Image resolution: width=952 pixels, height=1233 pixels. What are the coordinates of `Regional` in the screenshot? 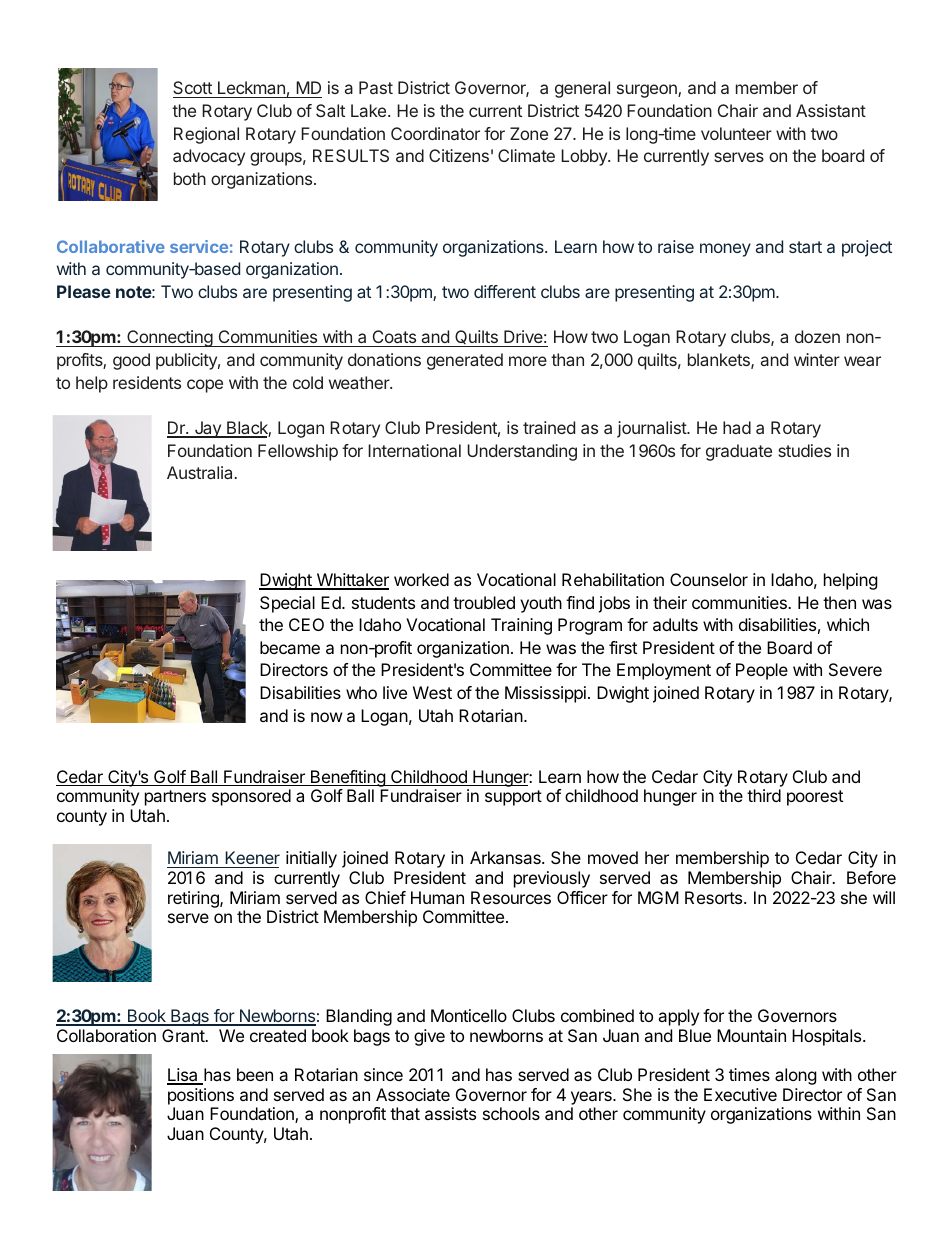 It's located at (206, 135).
